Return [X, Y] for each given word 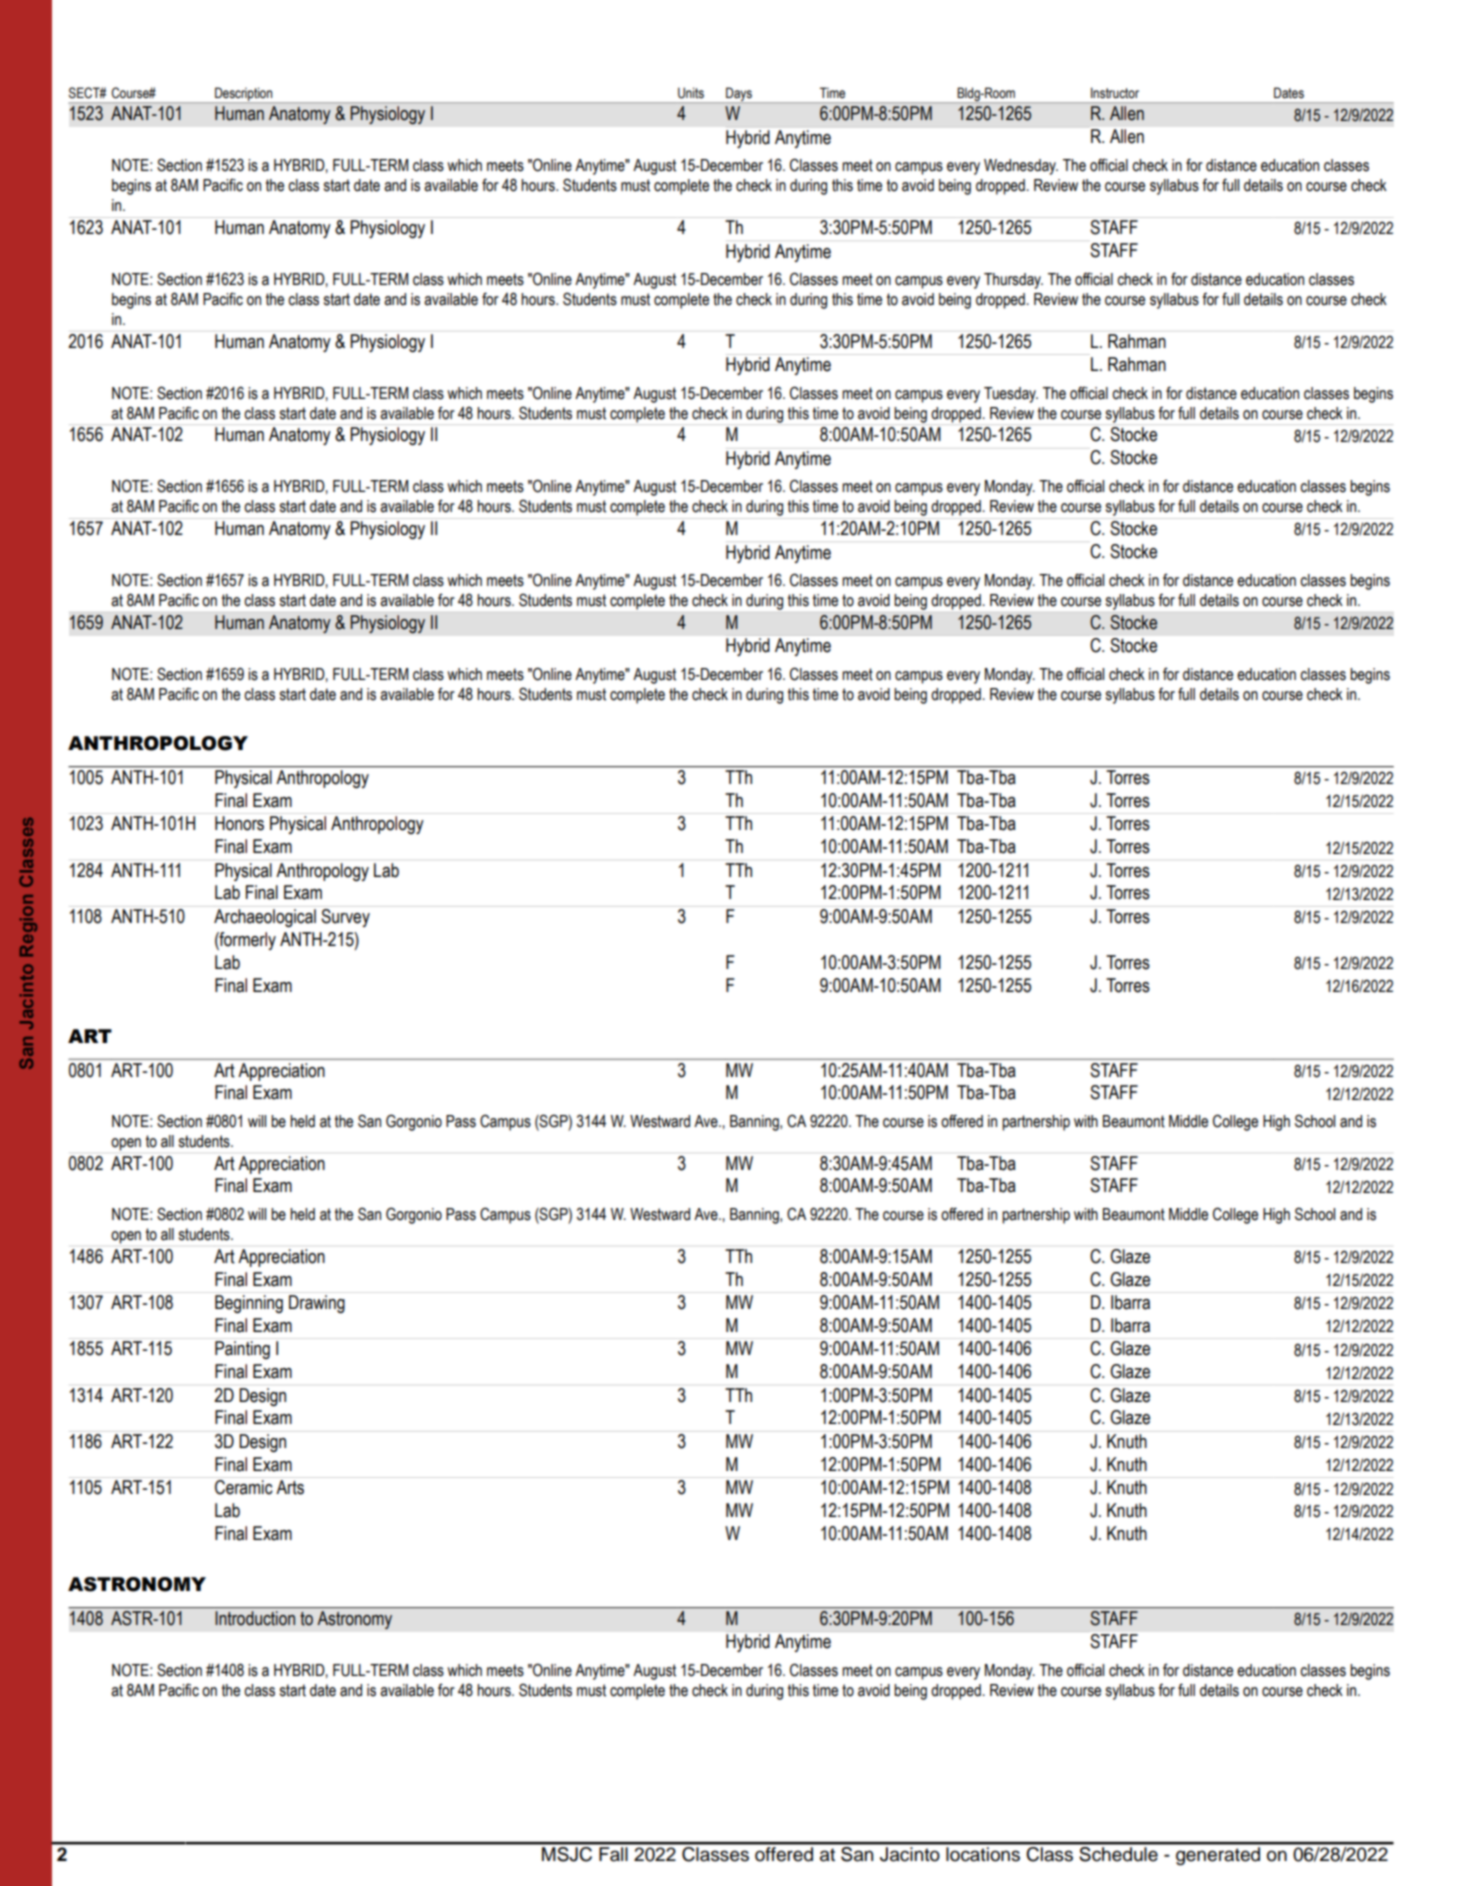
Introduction [255, 1618]
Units [691, 93]
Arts [290, 1487]
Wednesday [1021, 167]
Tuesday [1011, 395]
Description [244, 95]
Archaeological [265, 918]
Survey [345, 918]
